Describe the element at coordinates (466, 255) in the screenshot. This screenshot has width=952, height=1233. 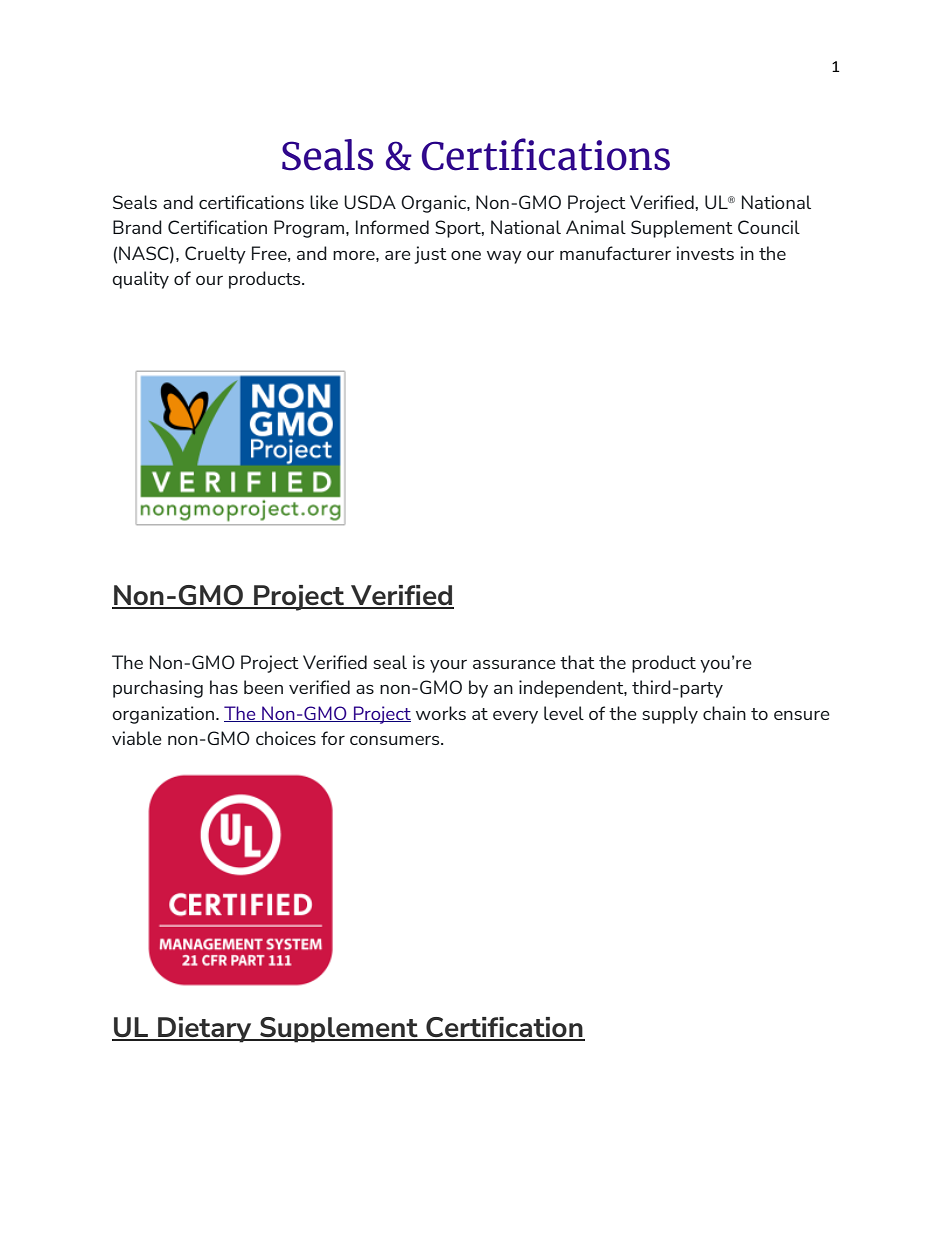
I see `one` at that location.
